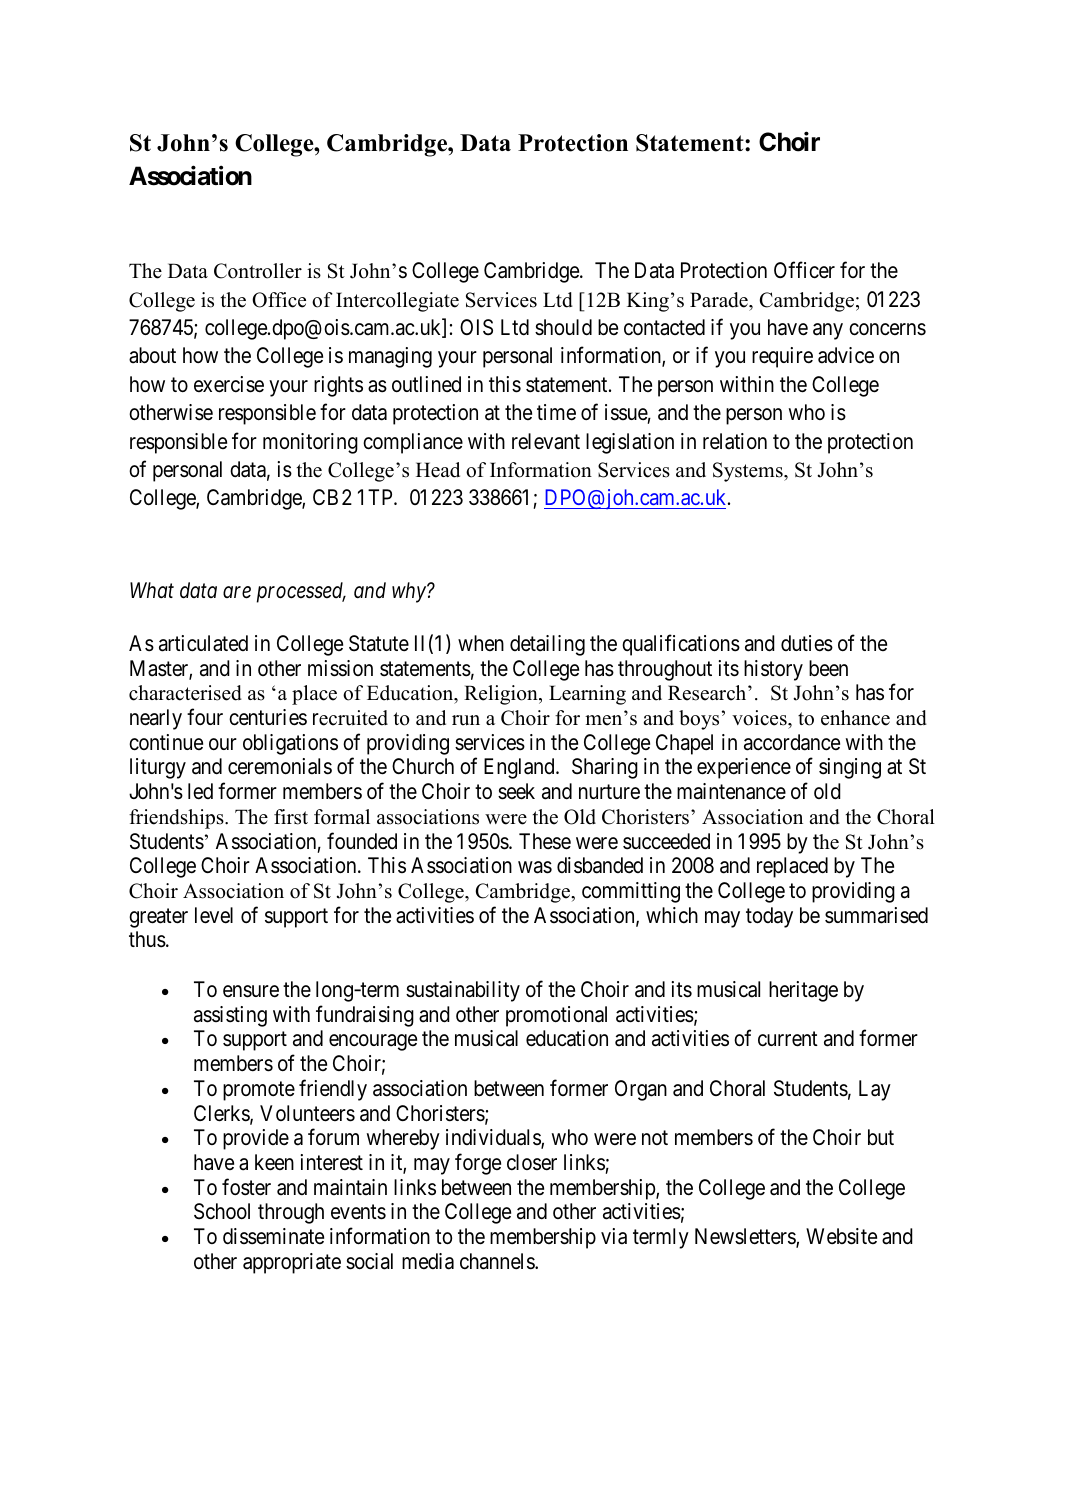  What do you see at coordinates (222, 1211) in the page?
I see `School` at bounding box center [222, 1211].
